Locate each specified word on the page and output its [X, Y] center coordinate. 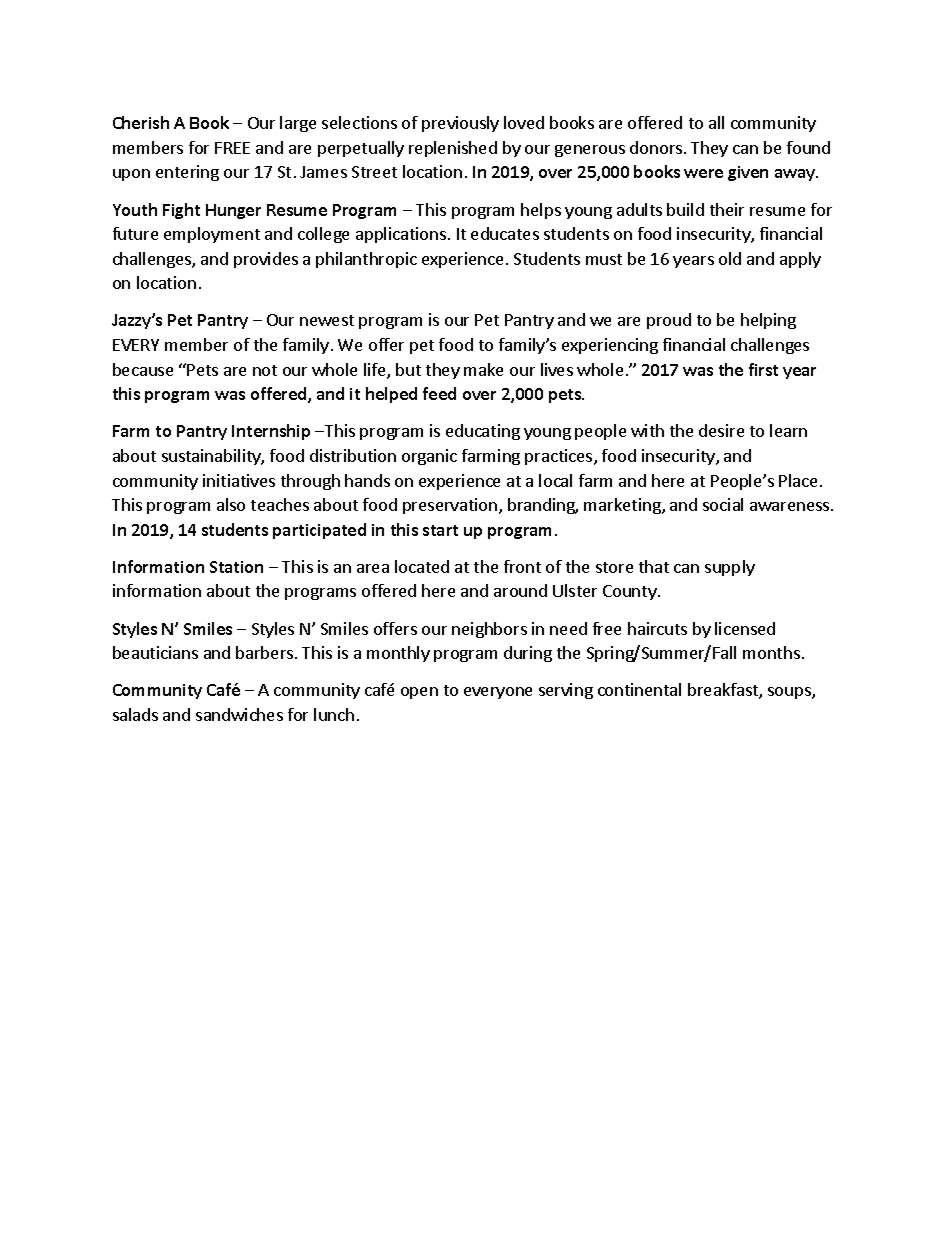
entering [187, 173]
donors [656, 147]
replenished [453, 149]
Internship [271, 432]
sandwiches [239, 714]
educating [483, 432]
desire [721, 430]
